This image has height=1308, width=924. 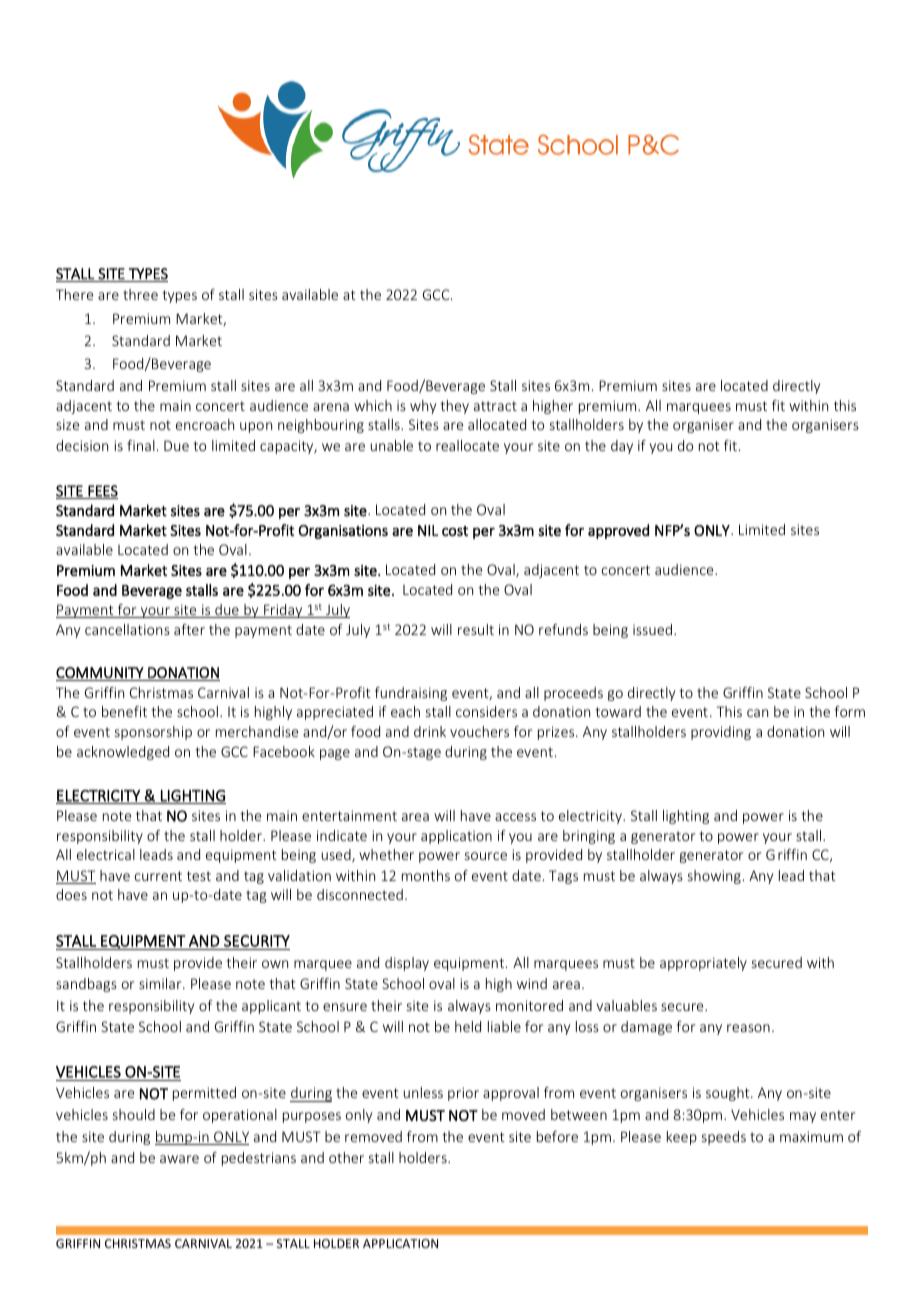 What do you see at coordinates (102, 492) in the image?
I see `FEES` at bounding box center [102, 492].
